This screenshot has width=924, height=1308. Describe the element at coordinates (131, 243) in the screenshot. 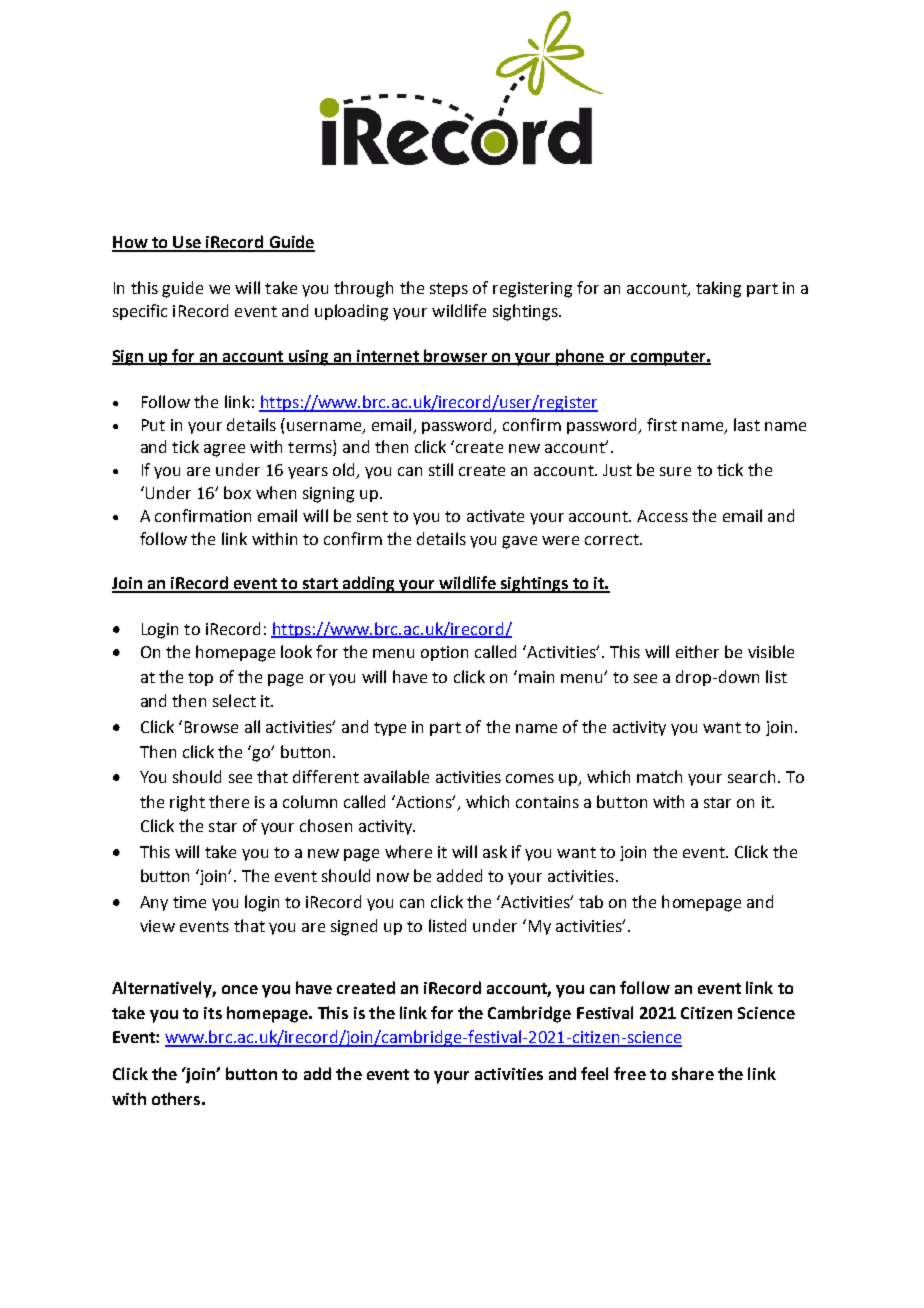

I see `How` at that location.
